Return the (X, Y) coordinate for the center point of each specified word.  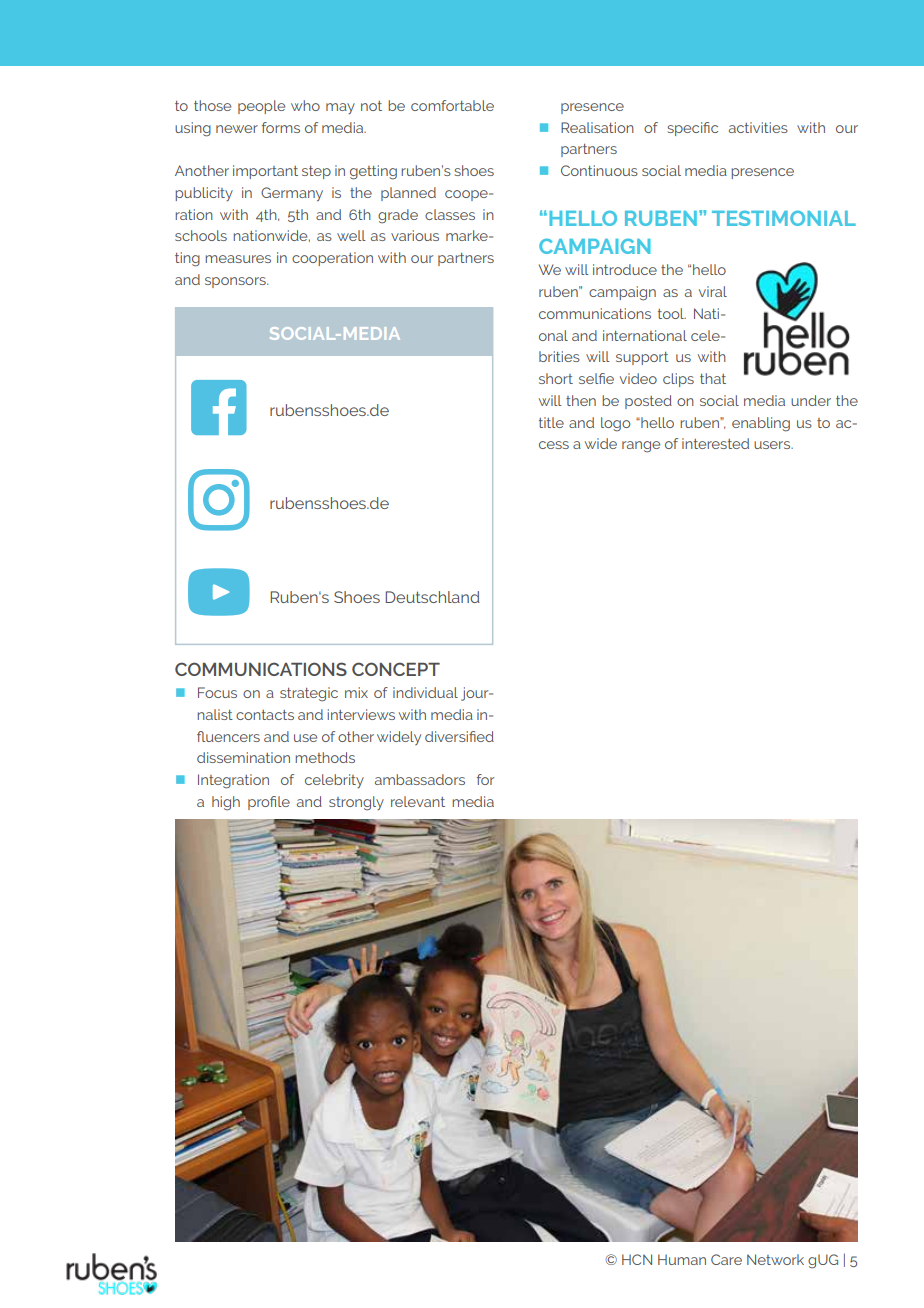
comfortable (452, 105)
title (551, 422)
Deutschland (432, 597)
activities (758, 127)
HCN (637, 1259)
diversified (459, 736)
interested (715, 443)
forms (281, 127)
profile (269, 803)
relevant (418, 801)
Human (682, 1259)
